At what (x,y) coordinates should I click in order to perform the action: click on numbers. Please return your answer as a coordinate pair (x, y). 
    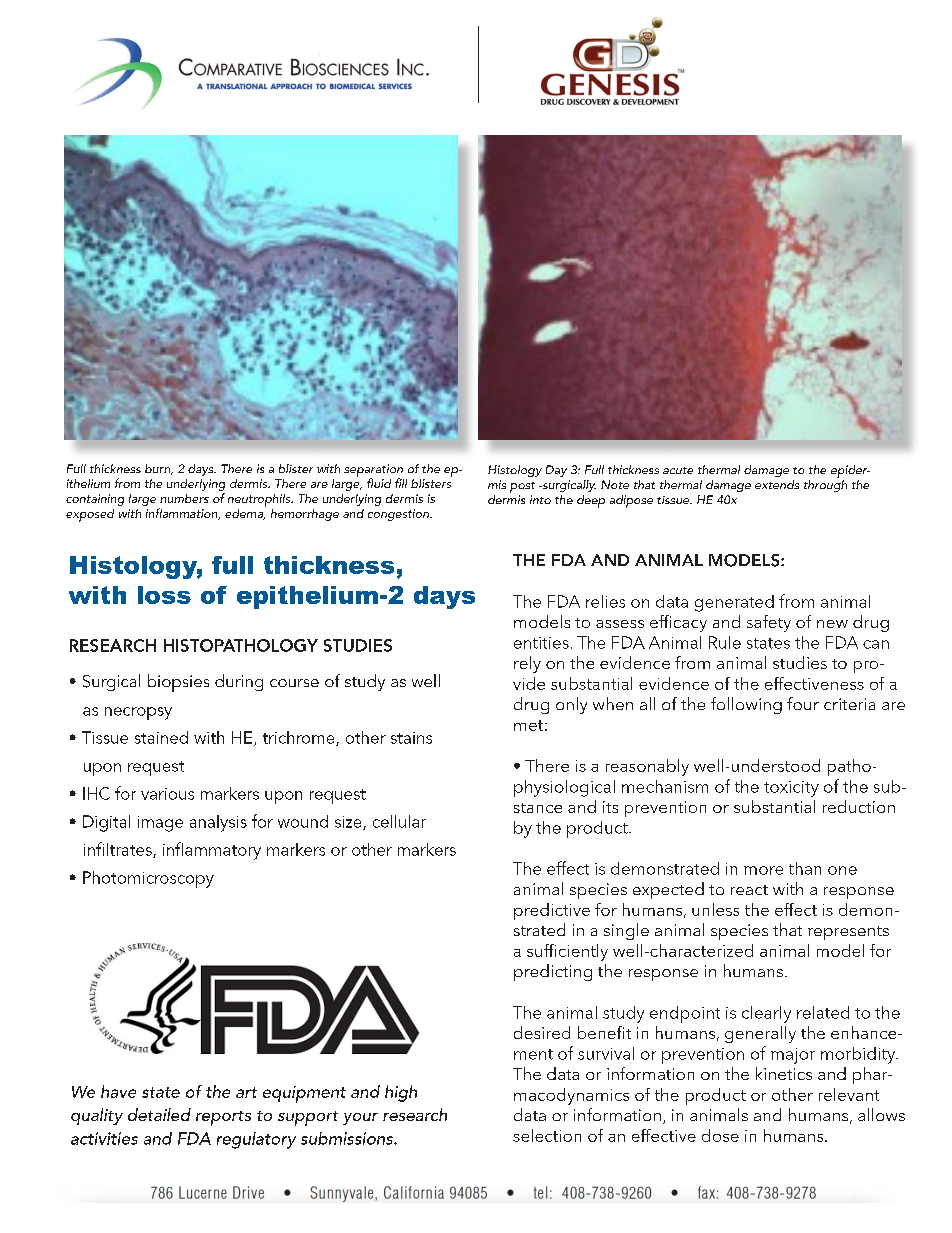
    Looking at the image, I should click on (184, 498).
